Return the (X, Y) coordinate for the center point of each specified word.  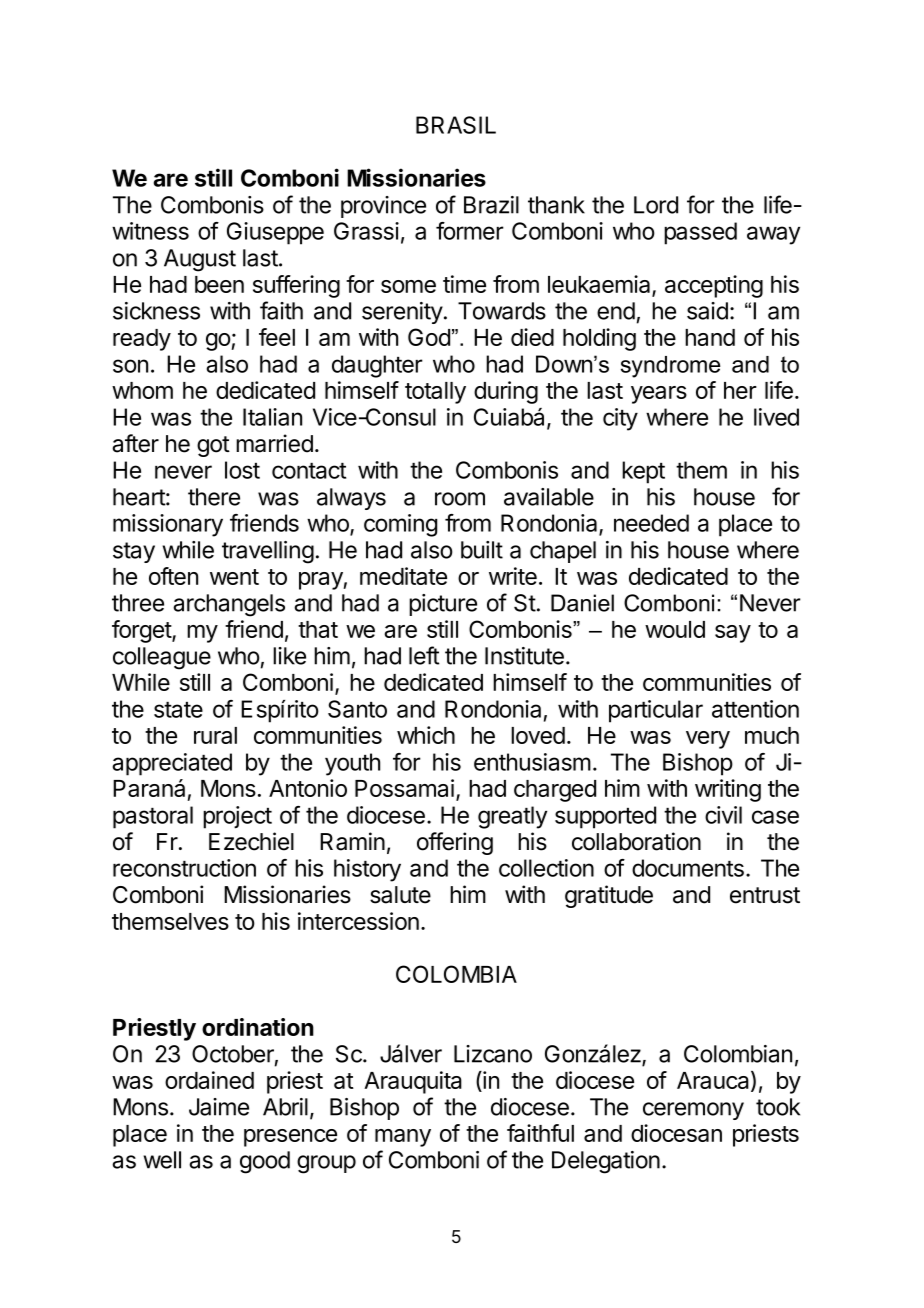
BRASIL (456, 125)
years (659, 395)
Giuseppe (275, 233)
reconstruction (184, 868)
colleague (162, 658)
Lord (656, 205)
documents (688, 868)
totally (435, 393)
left (424, 655)
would (675, 629)
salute (400, 895)
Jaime (219, 1107)
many (403, 1138)
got (213, 446)
